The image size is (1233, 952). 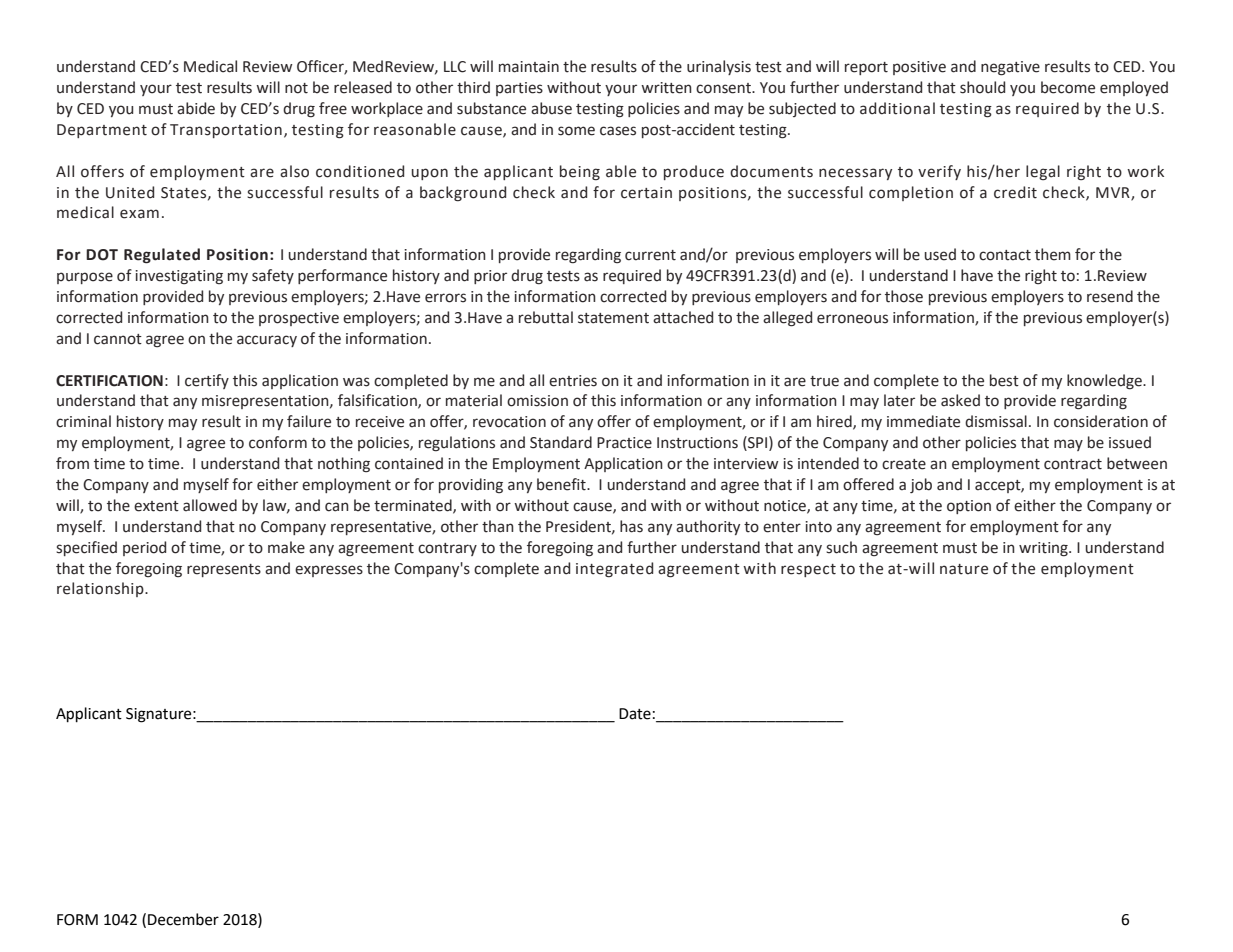 I want to click on option, so click(x=969, y=507).
